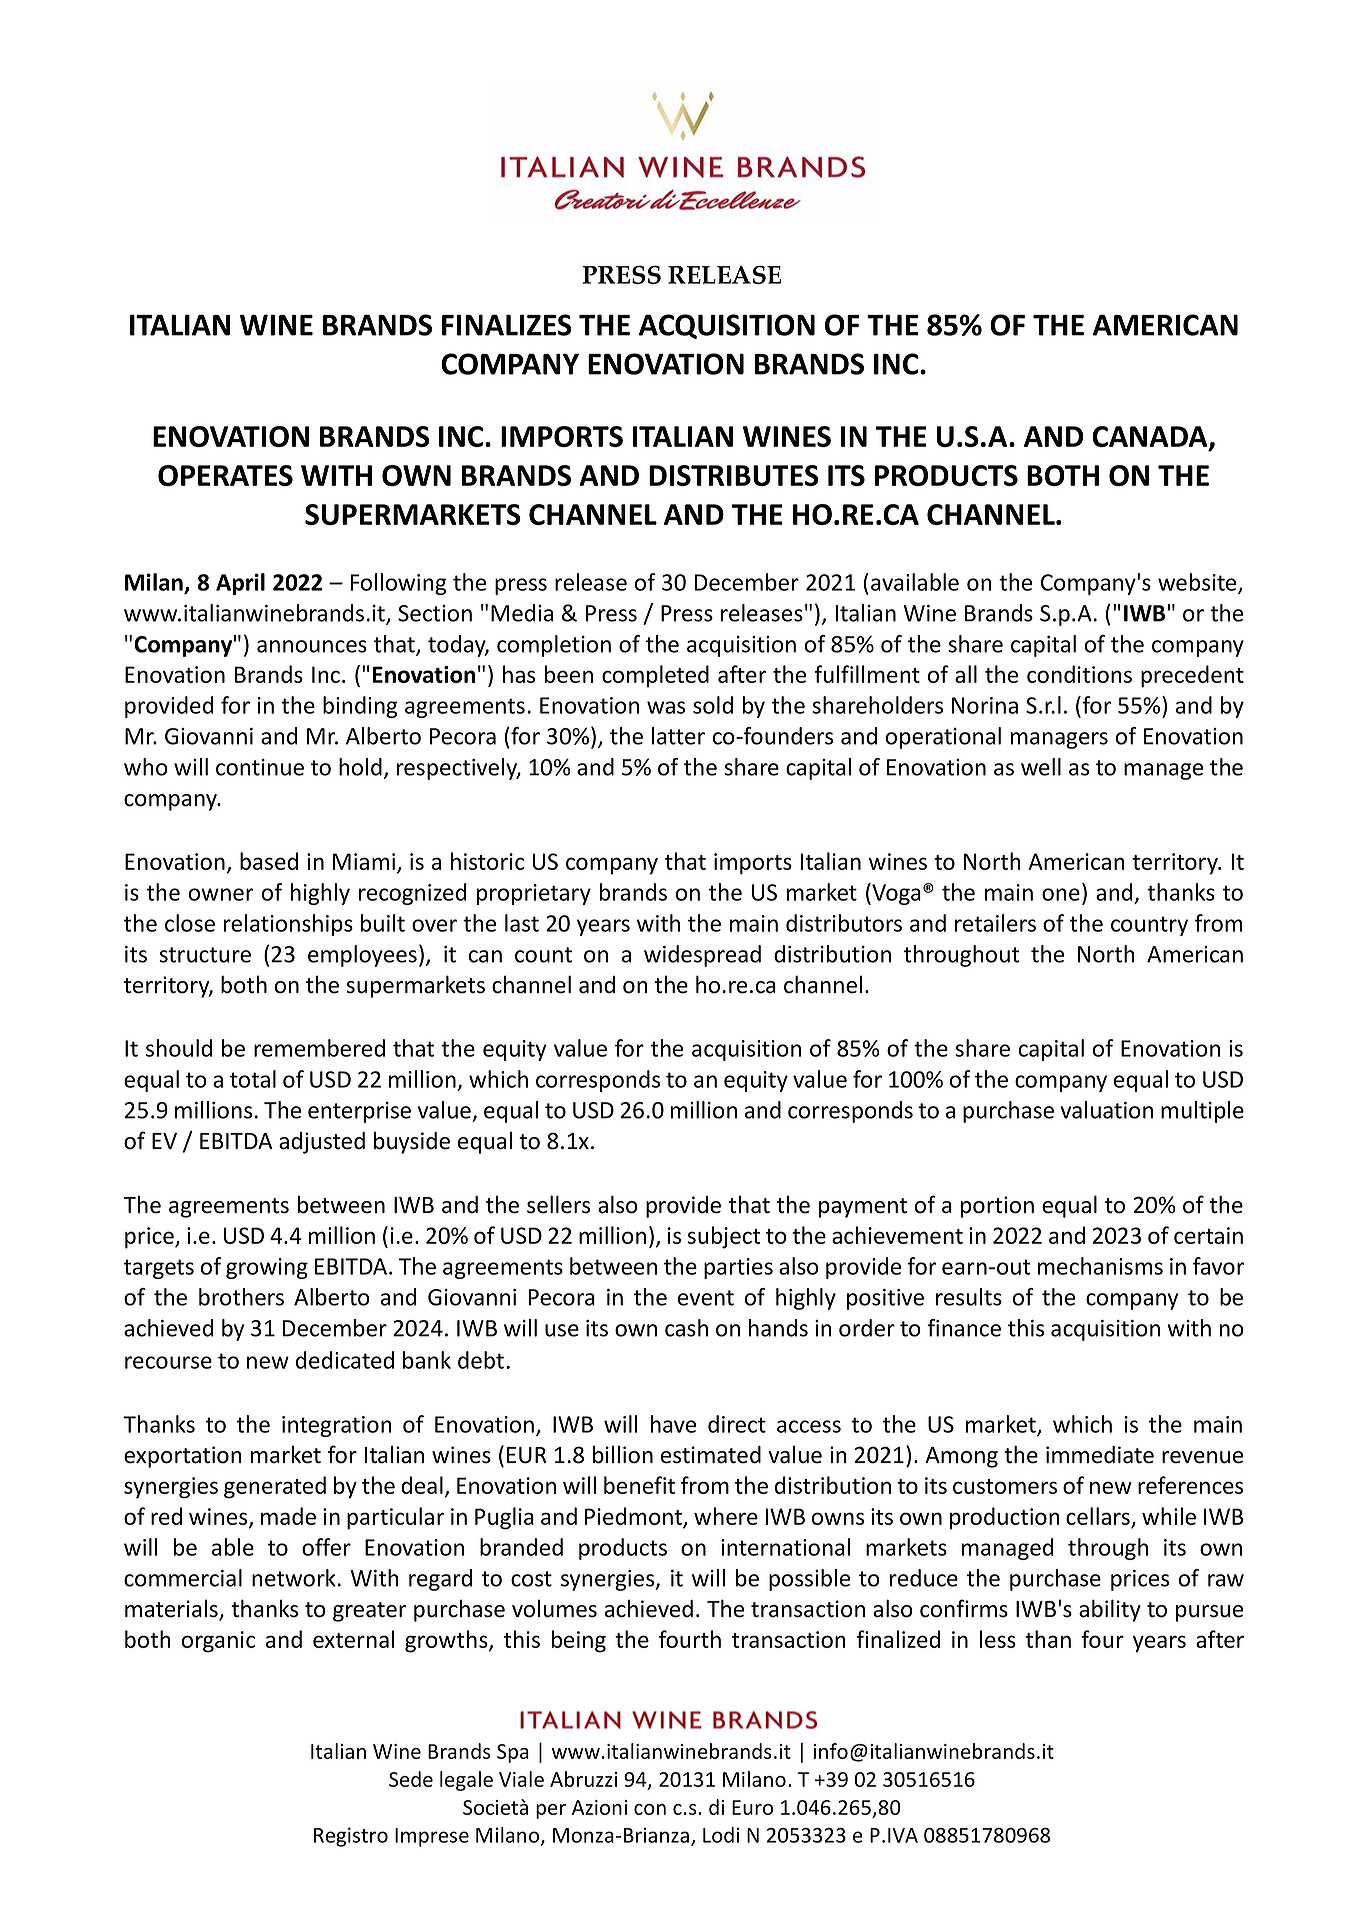  Describe the element at coordinates (1151, 438) in the page. I see `CANADA` at that location.
